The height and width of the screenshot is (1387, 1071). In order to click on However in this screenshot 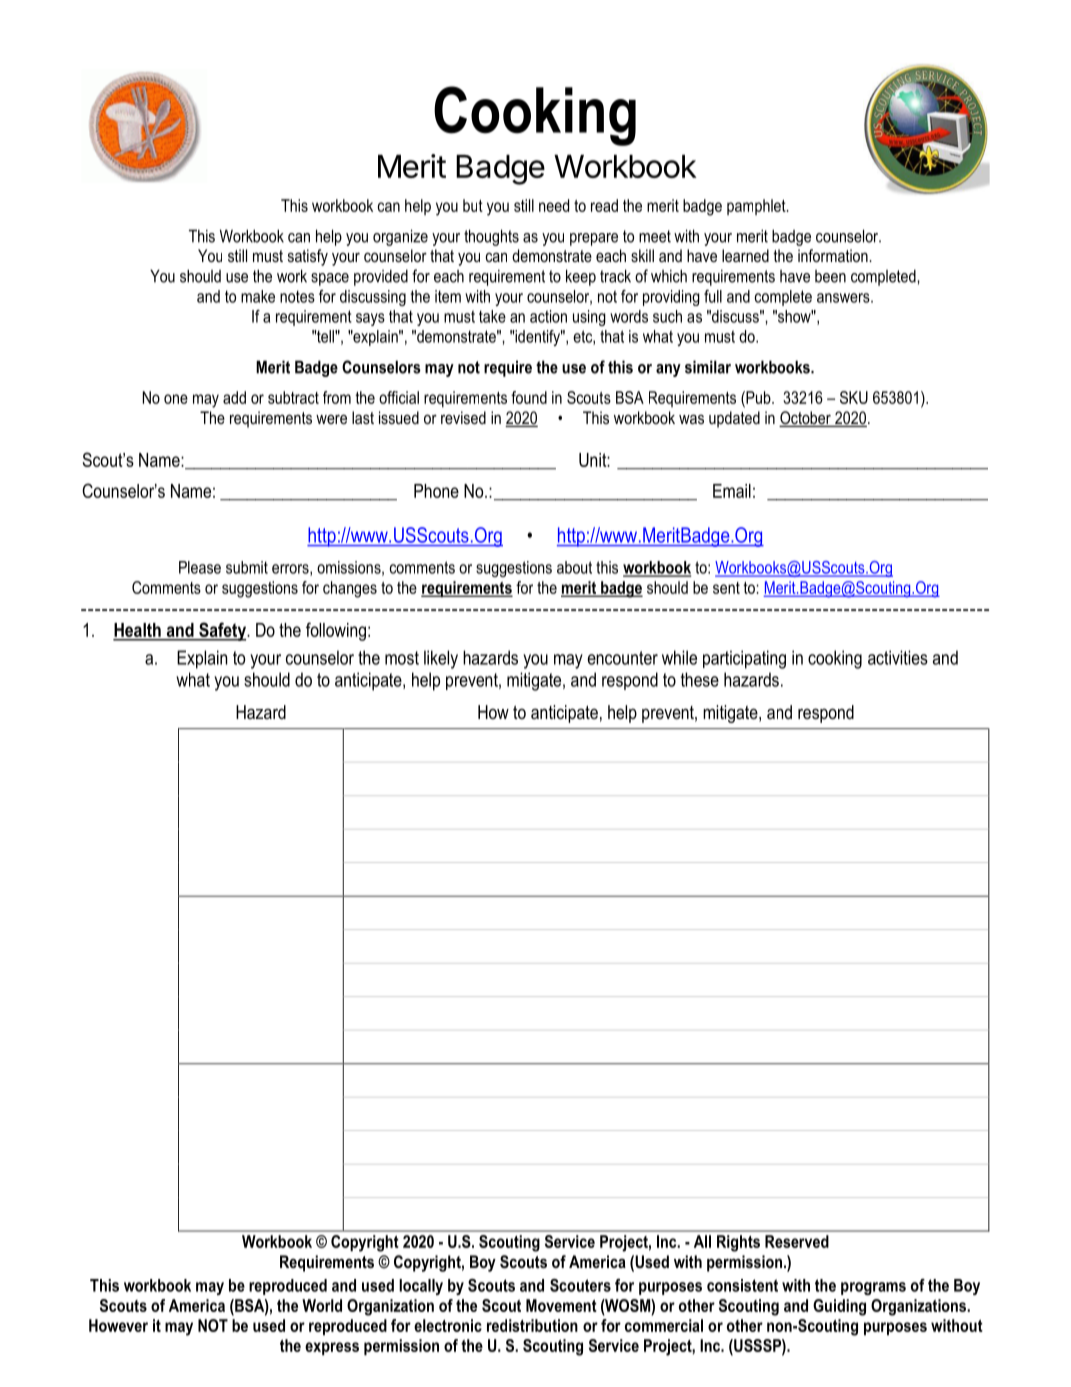, I will do `click(118, 1325)`.
